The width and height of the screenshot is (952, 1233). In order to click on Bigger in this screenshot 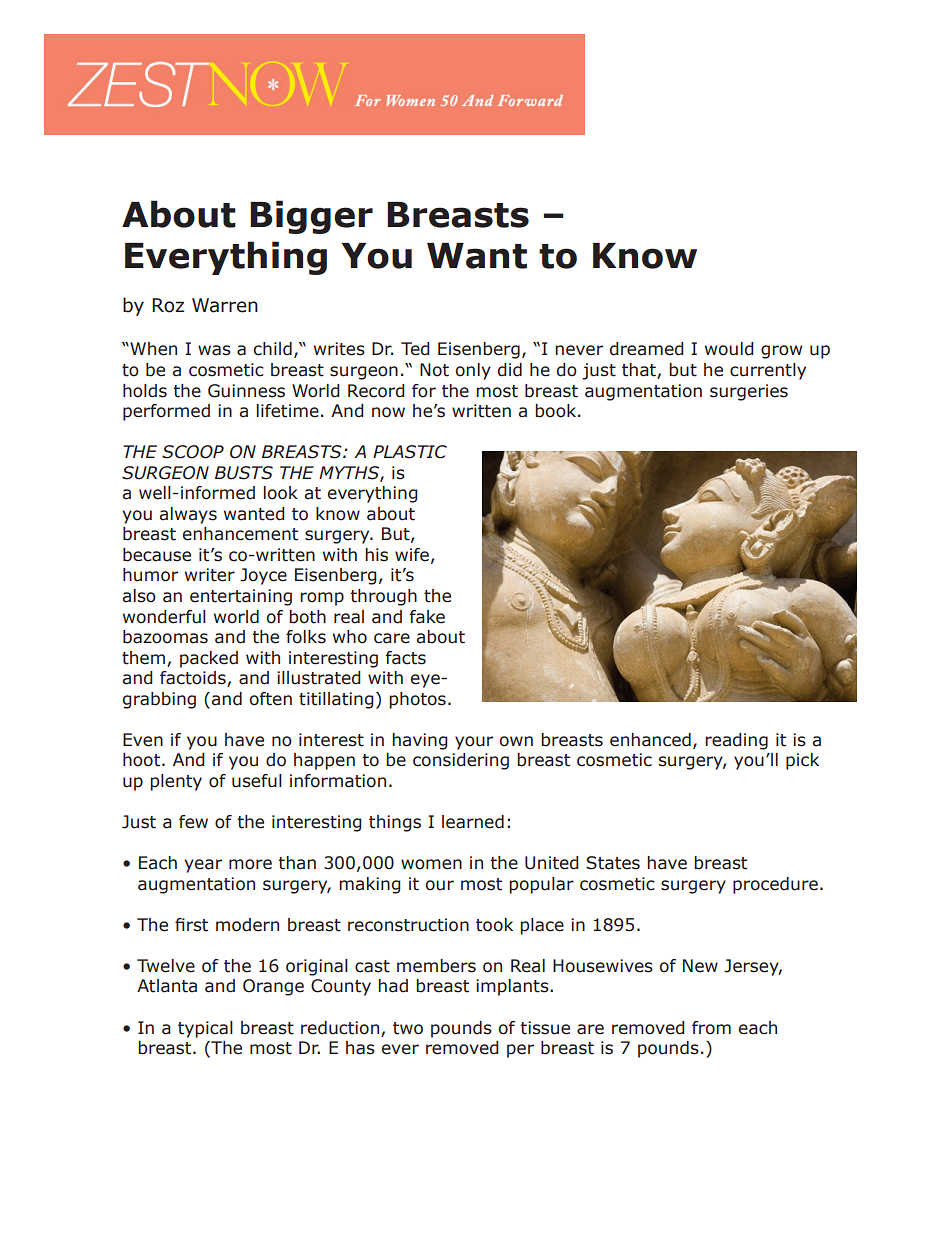, I will do `click(311, 217)`.
